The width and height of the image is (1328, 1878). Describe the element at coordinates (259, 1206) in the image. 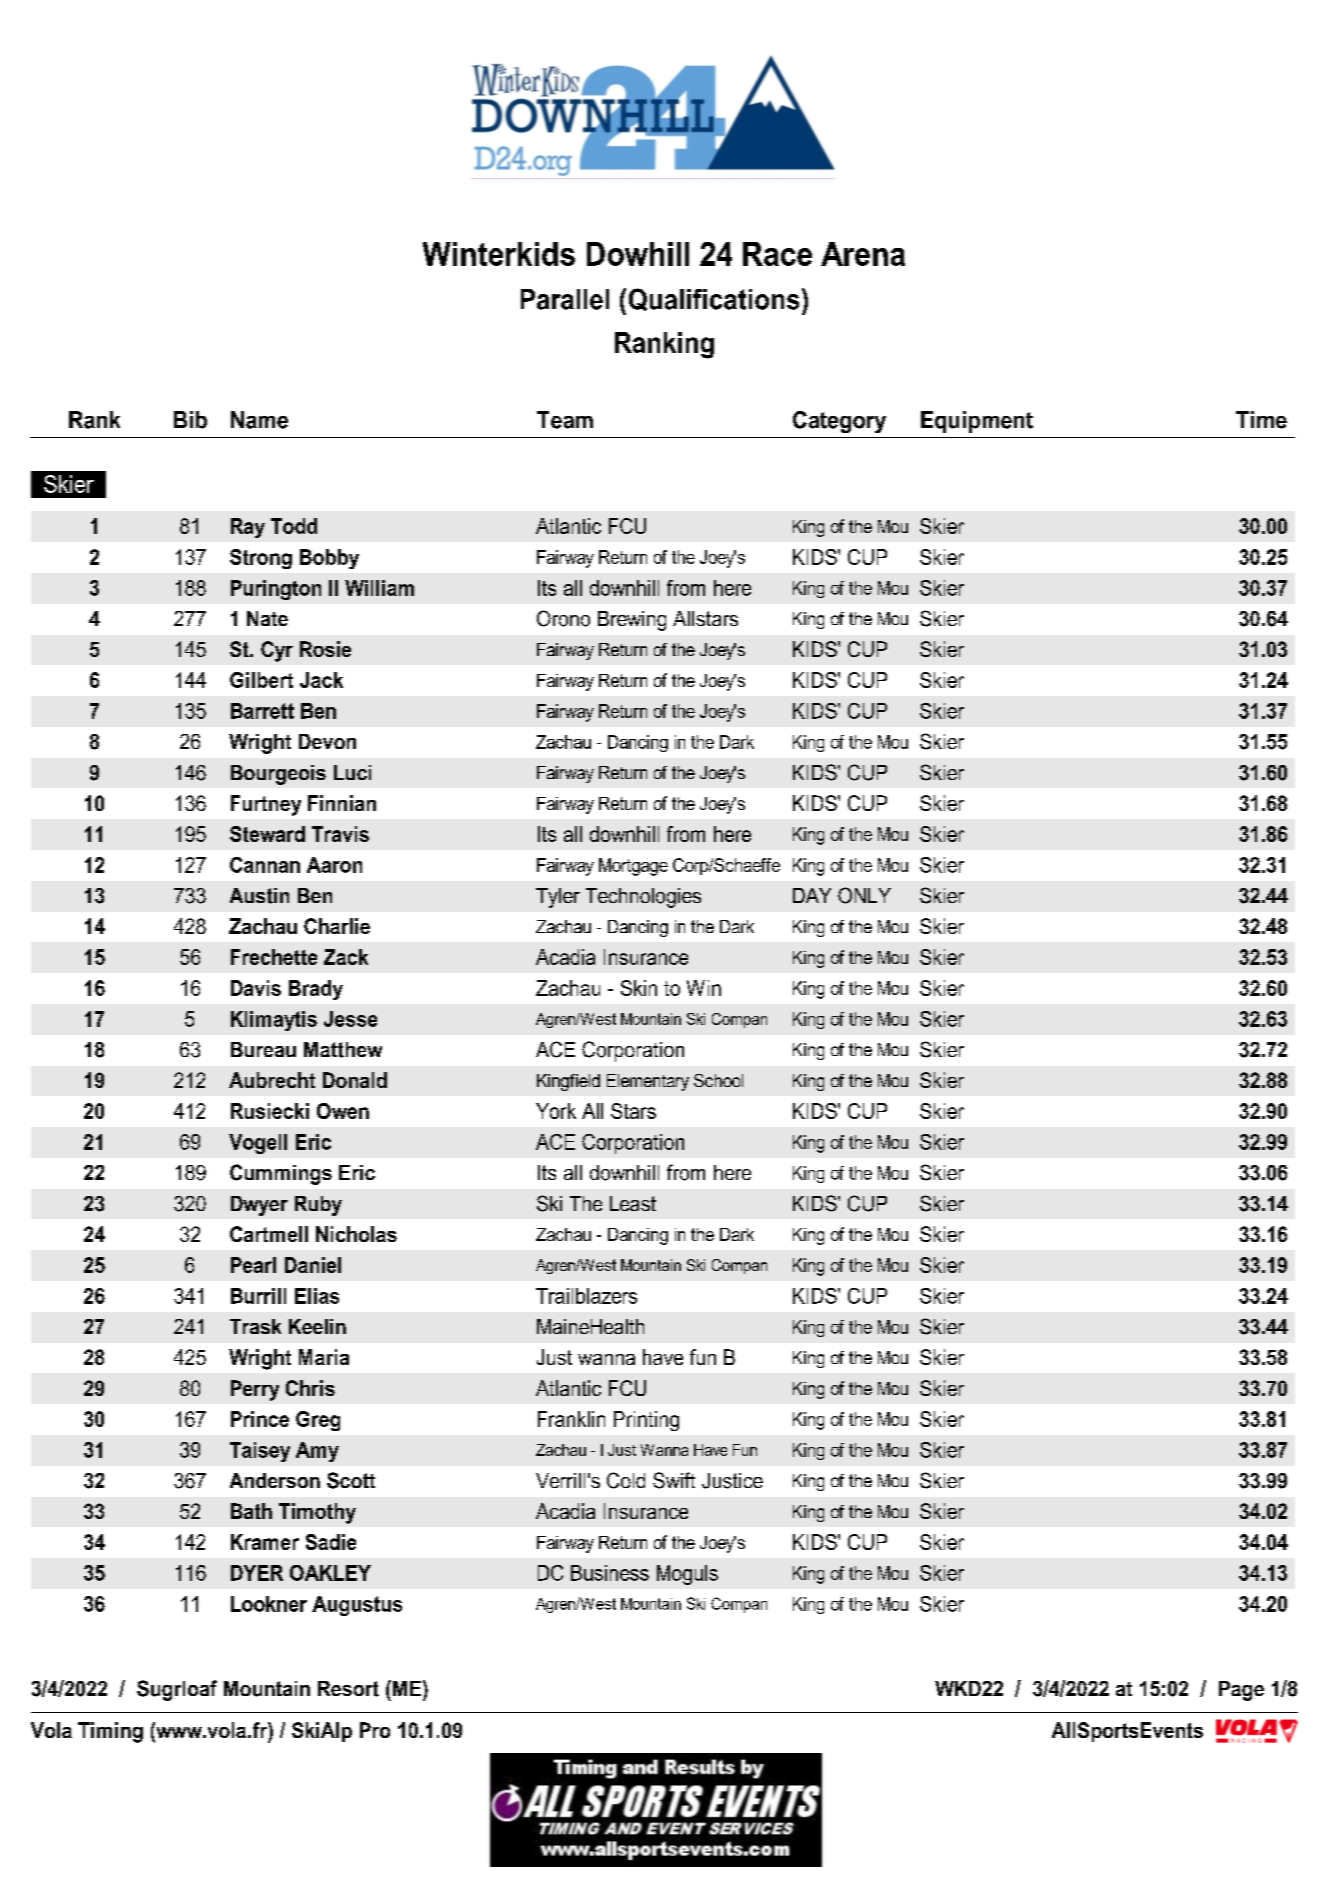

I see `Dwyer` at that location.
